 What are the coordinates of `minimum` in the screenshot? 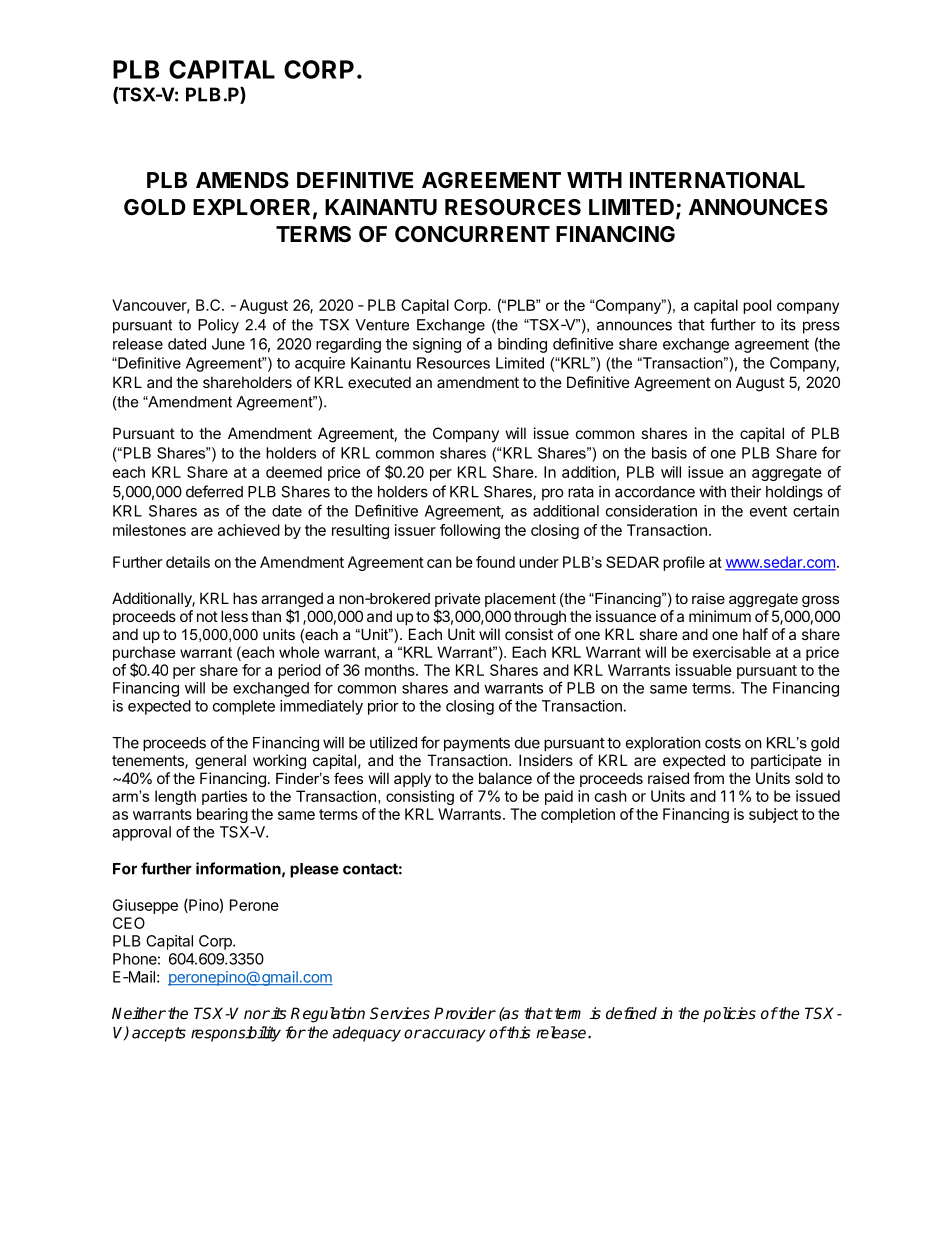 It's located at (720, 616).
